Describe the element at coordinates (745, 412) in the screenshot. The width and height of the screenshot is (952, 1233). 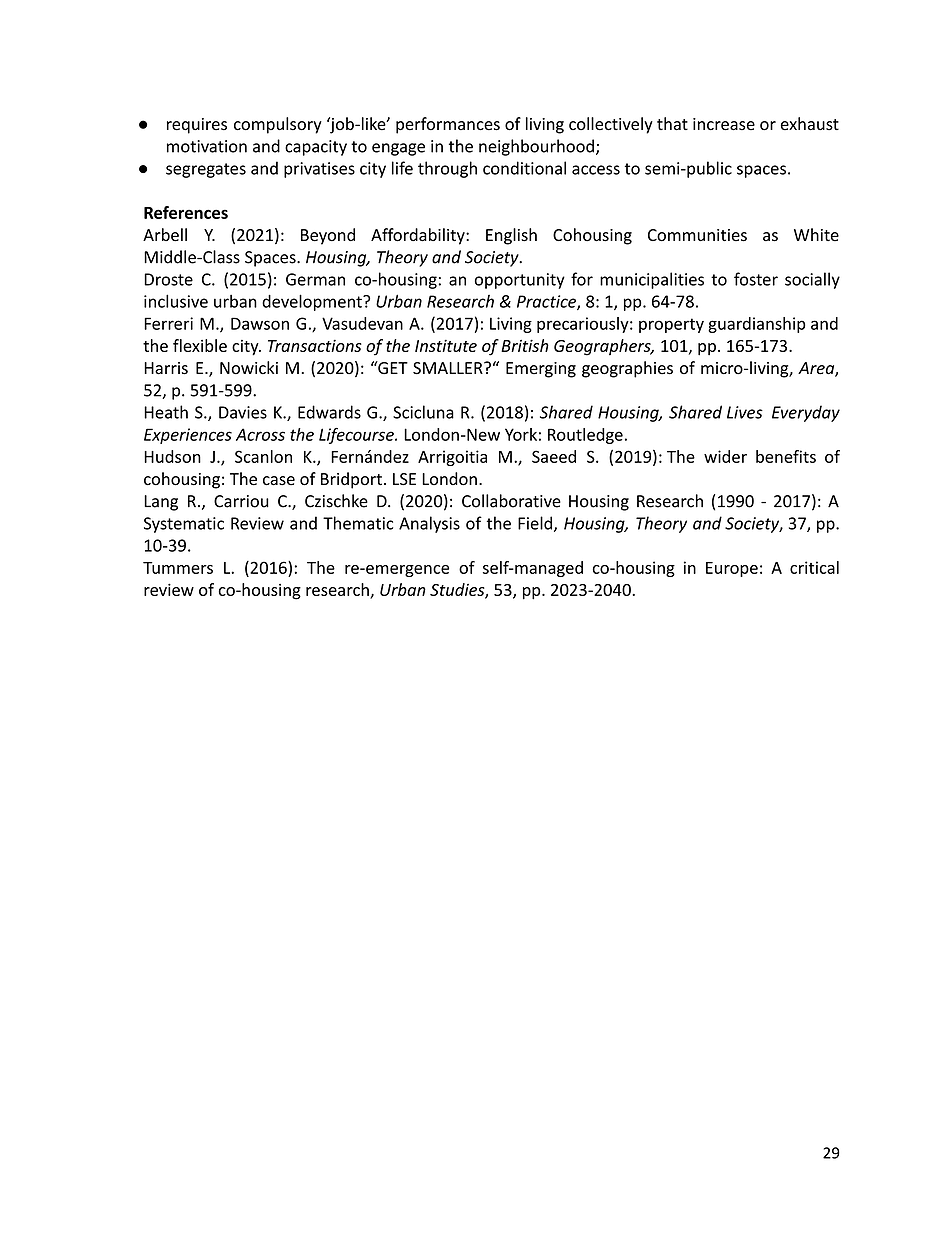
I see `Lives` at that location.
